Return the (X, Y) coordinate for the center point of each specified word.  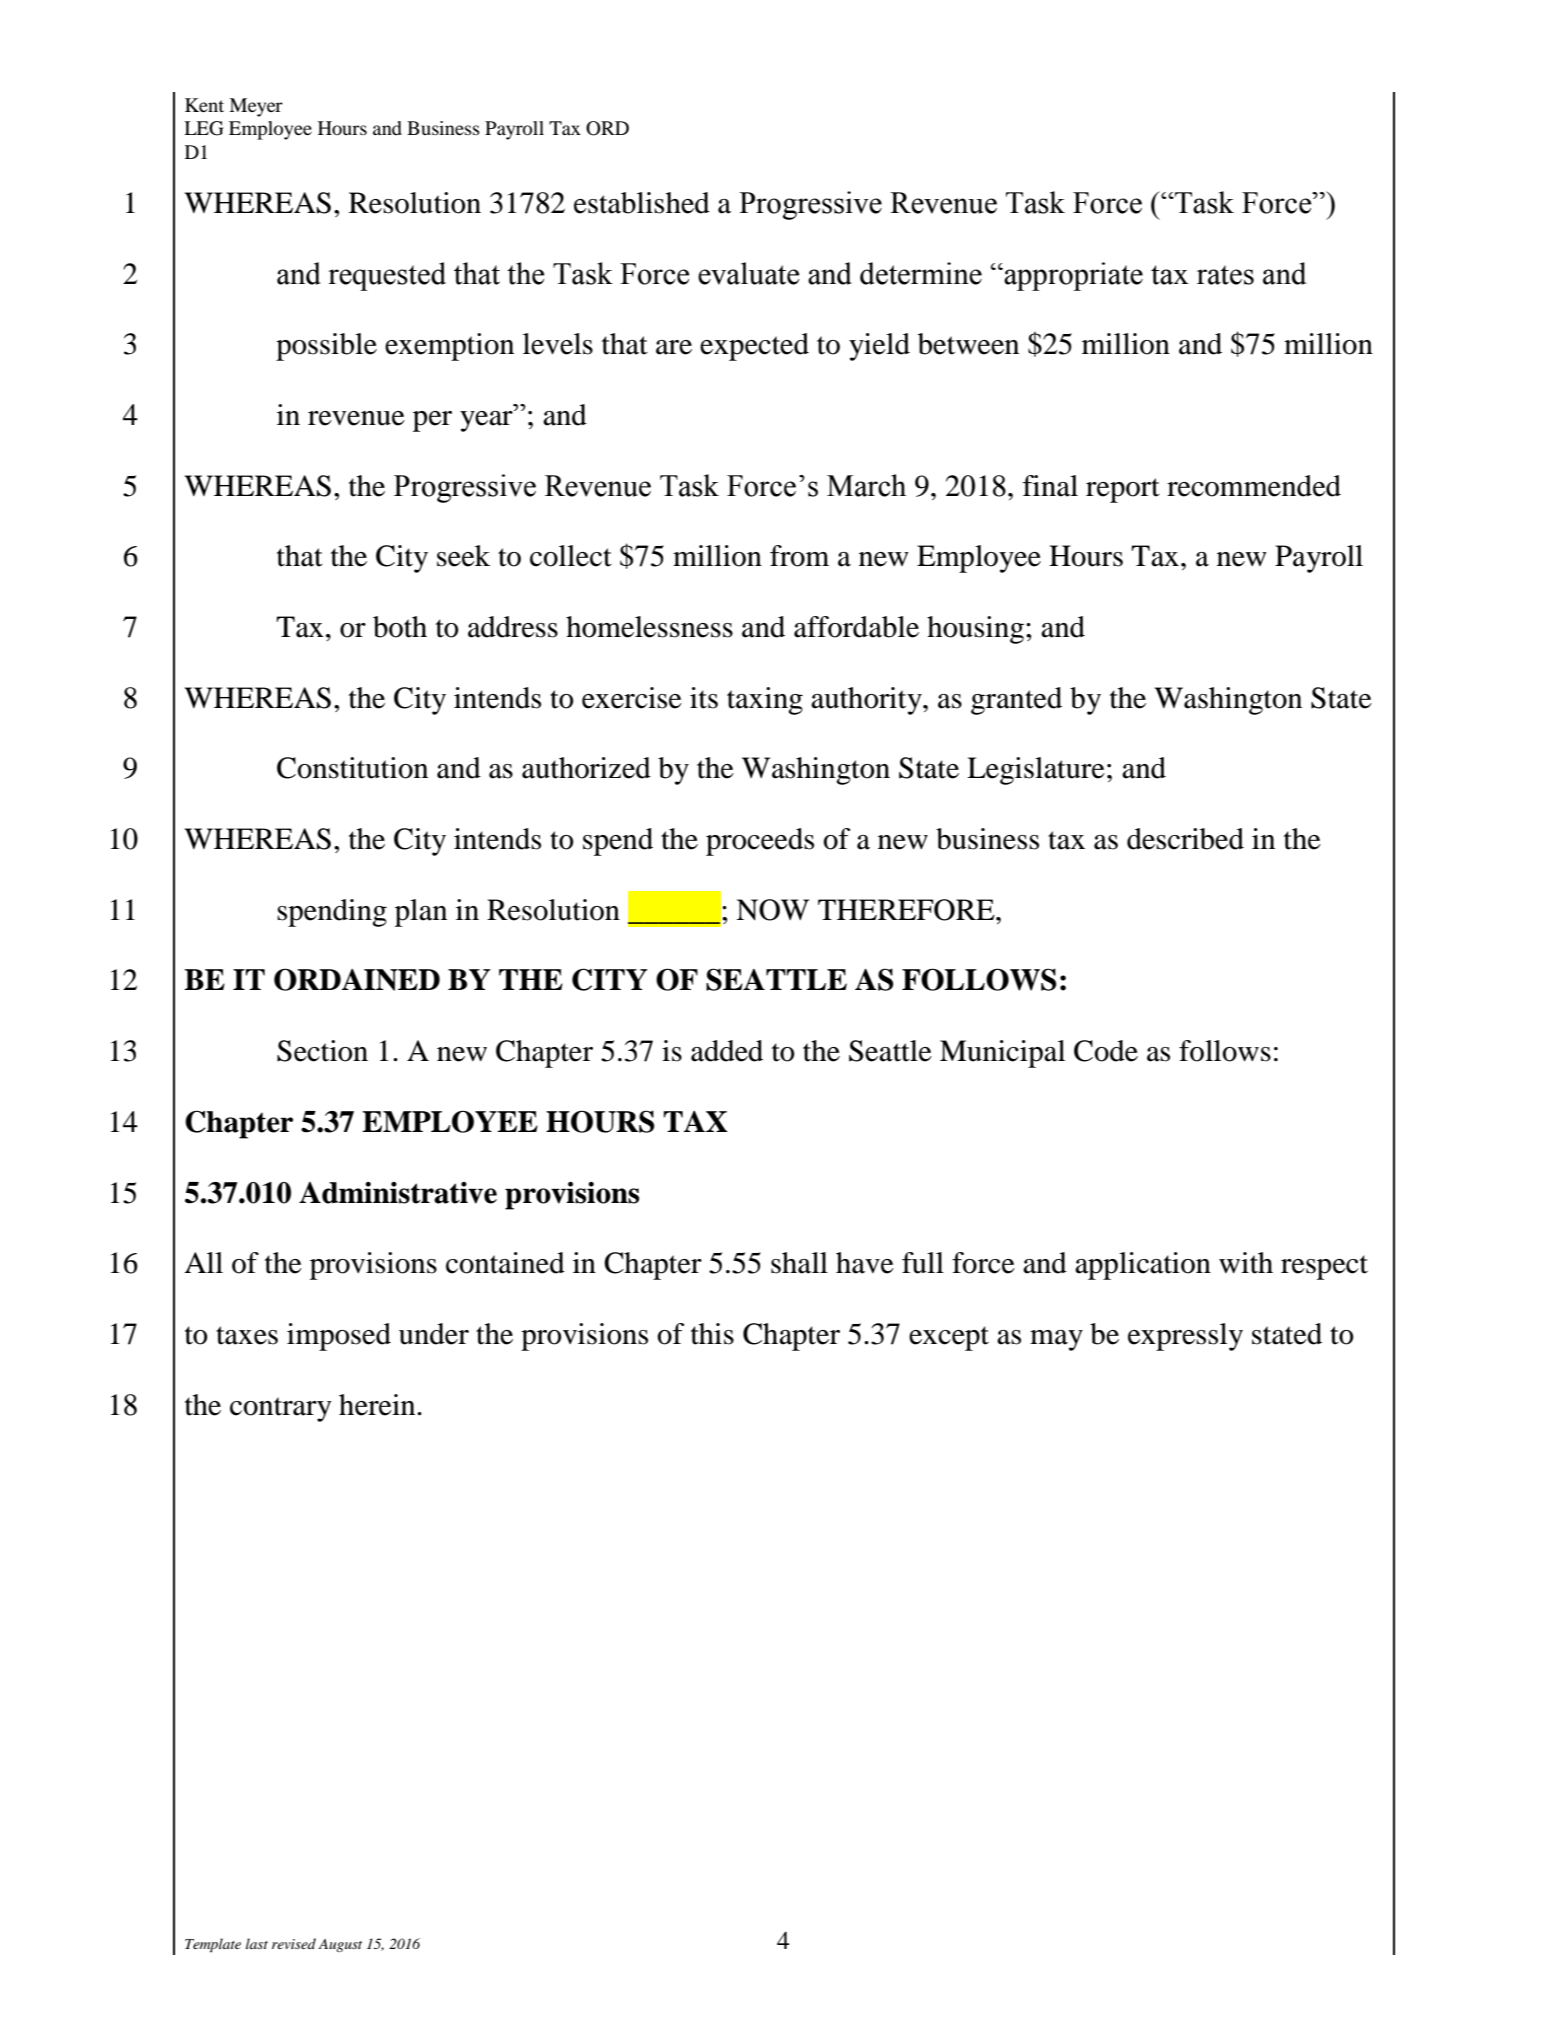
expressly (1185, 1337)
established (642, 203)
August (340, 1945)
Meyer (256, 107)
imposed (339, 1337)
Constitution (352, 768)
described (1185, 839)
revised (294, 1943)
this (712, 1334)
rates (1225, 275)
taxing (765, 701)
